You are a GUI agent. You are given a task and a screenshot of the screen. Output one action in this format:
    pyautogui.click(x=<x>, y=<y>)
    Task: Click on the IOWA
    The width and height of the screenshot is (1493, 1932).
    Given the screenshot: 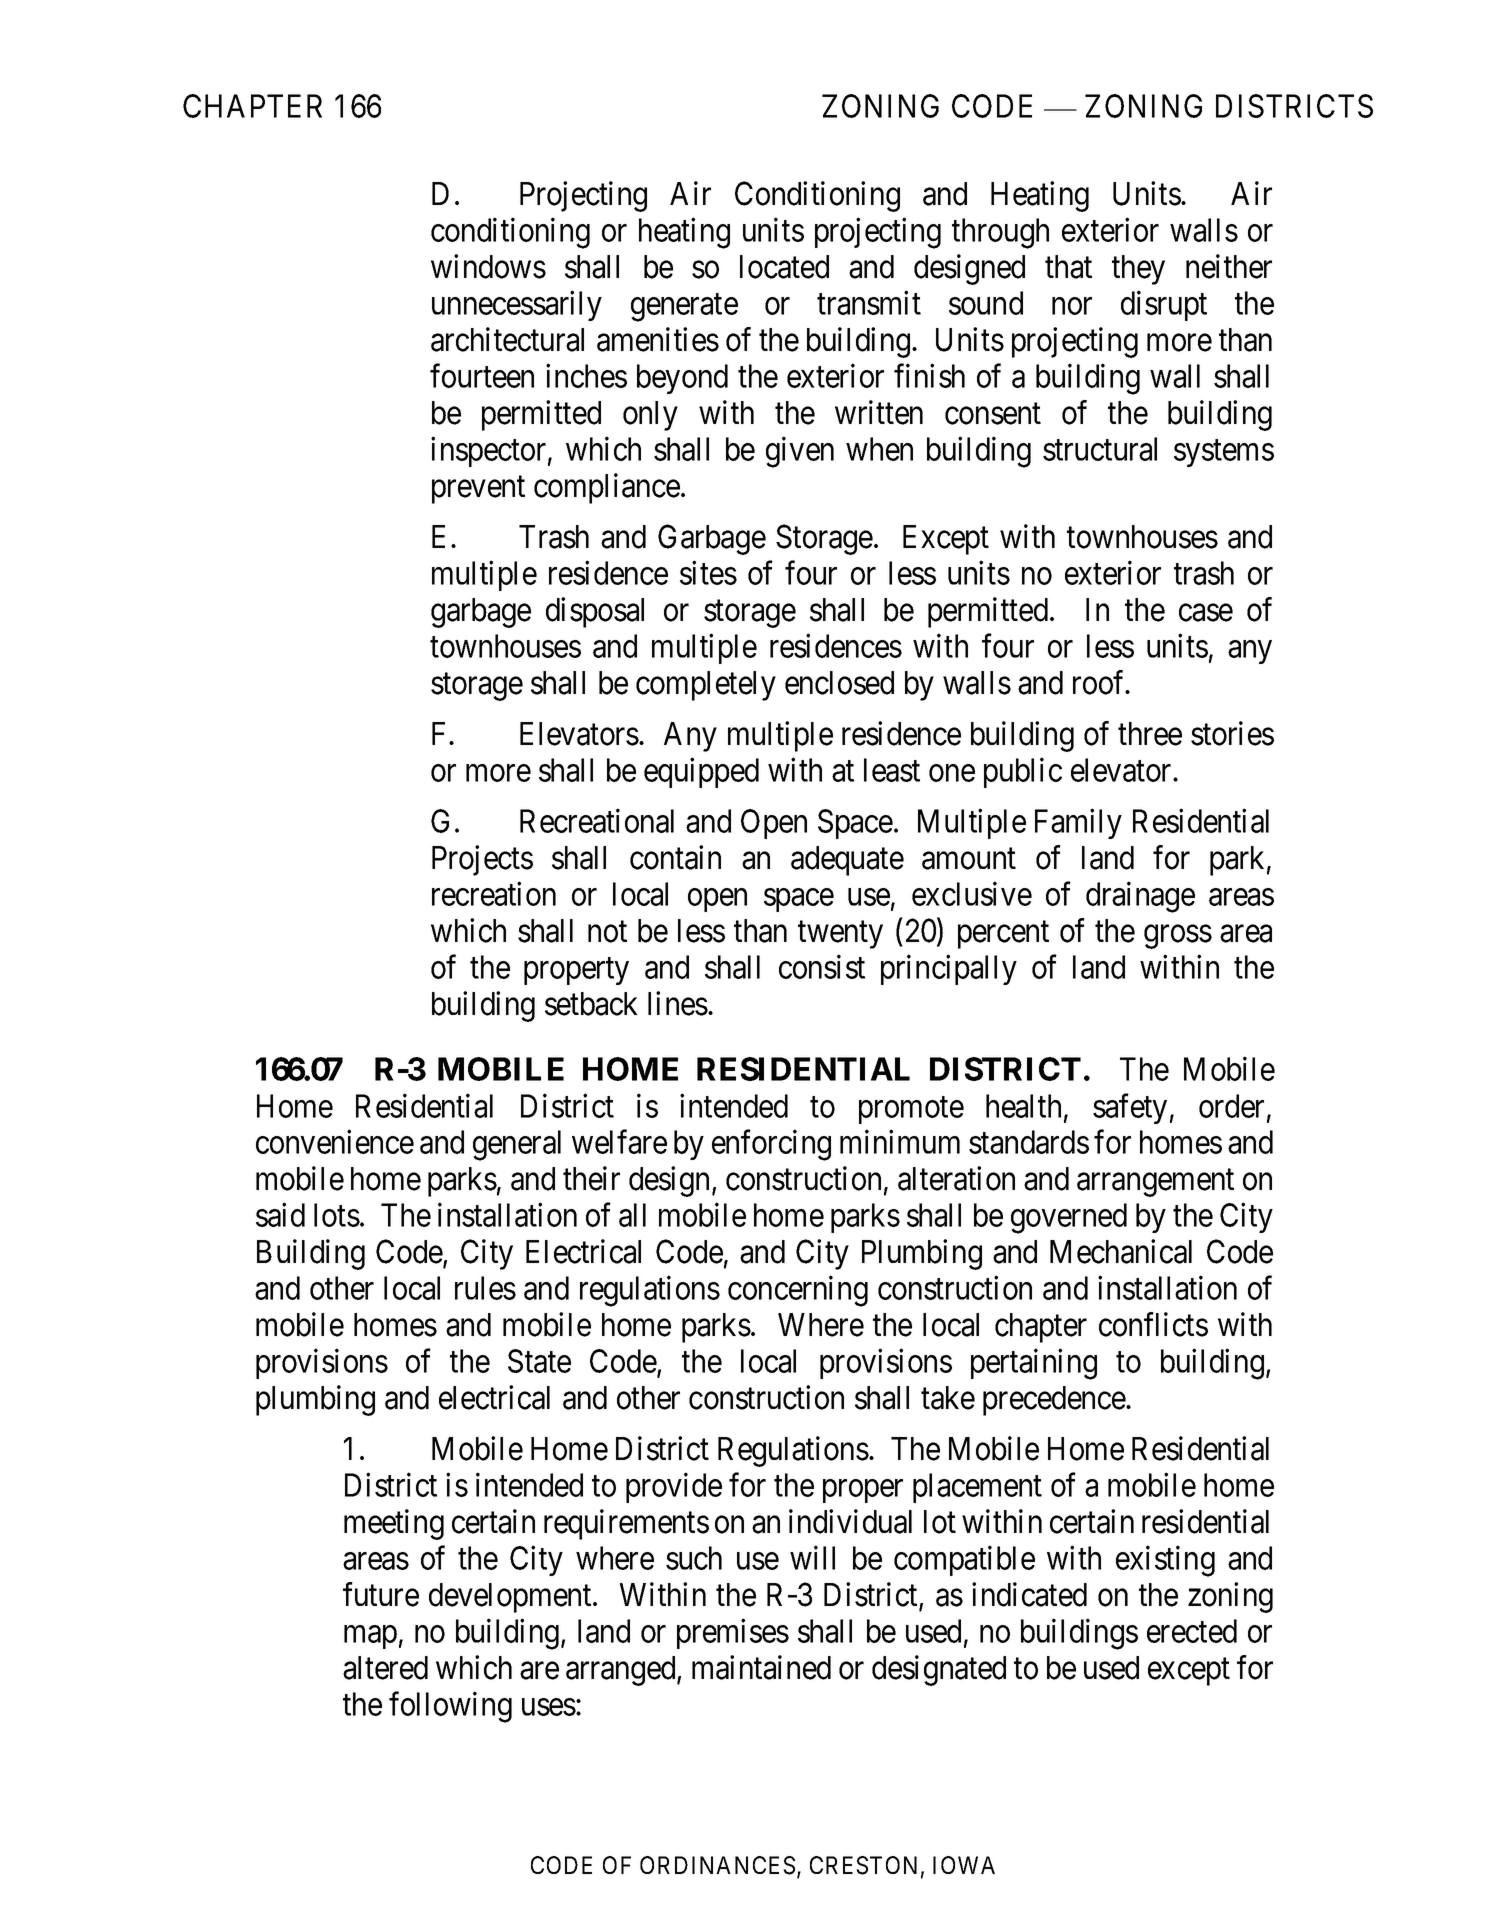 What is the action you would take?
    pyautogui.click(x=964, y=1865)
